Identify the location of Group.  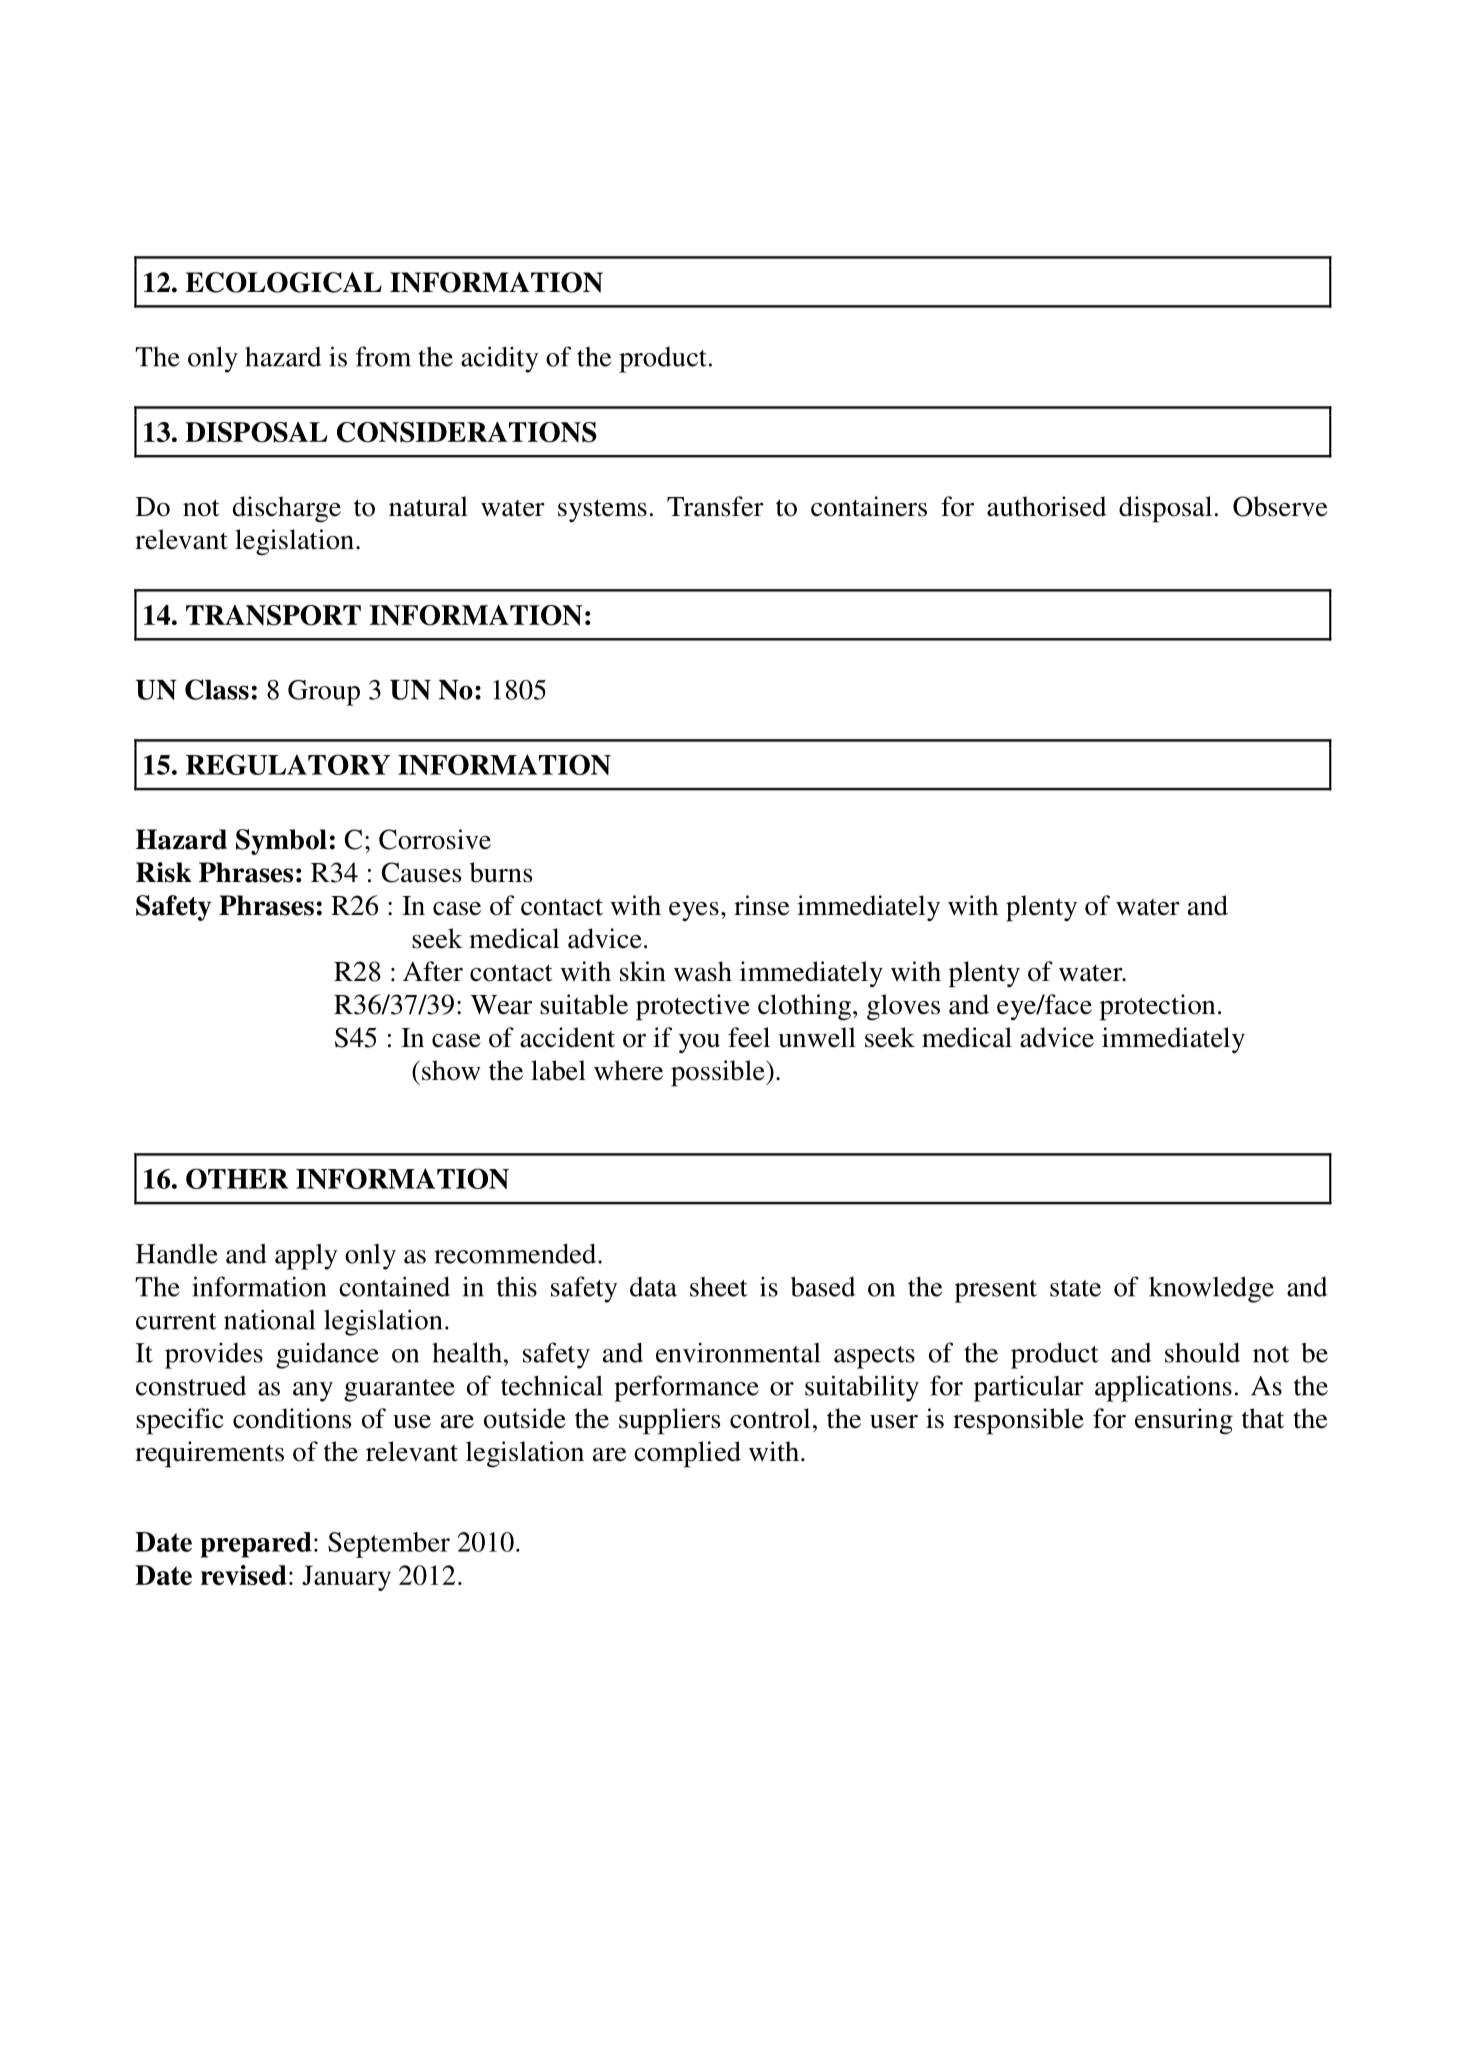
(324, 693).
